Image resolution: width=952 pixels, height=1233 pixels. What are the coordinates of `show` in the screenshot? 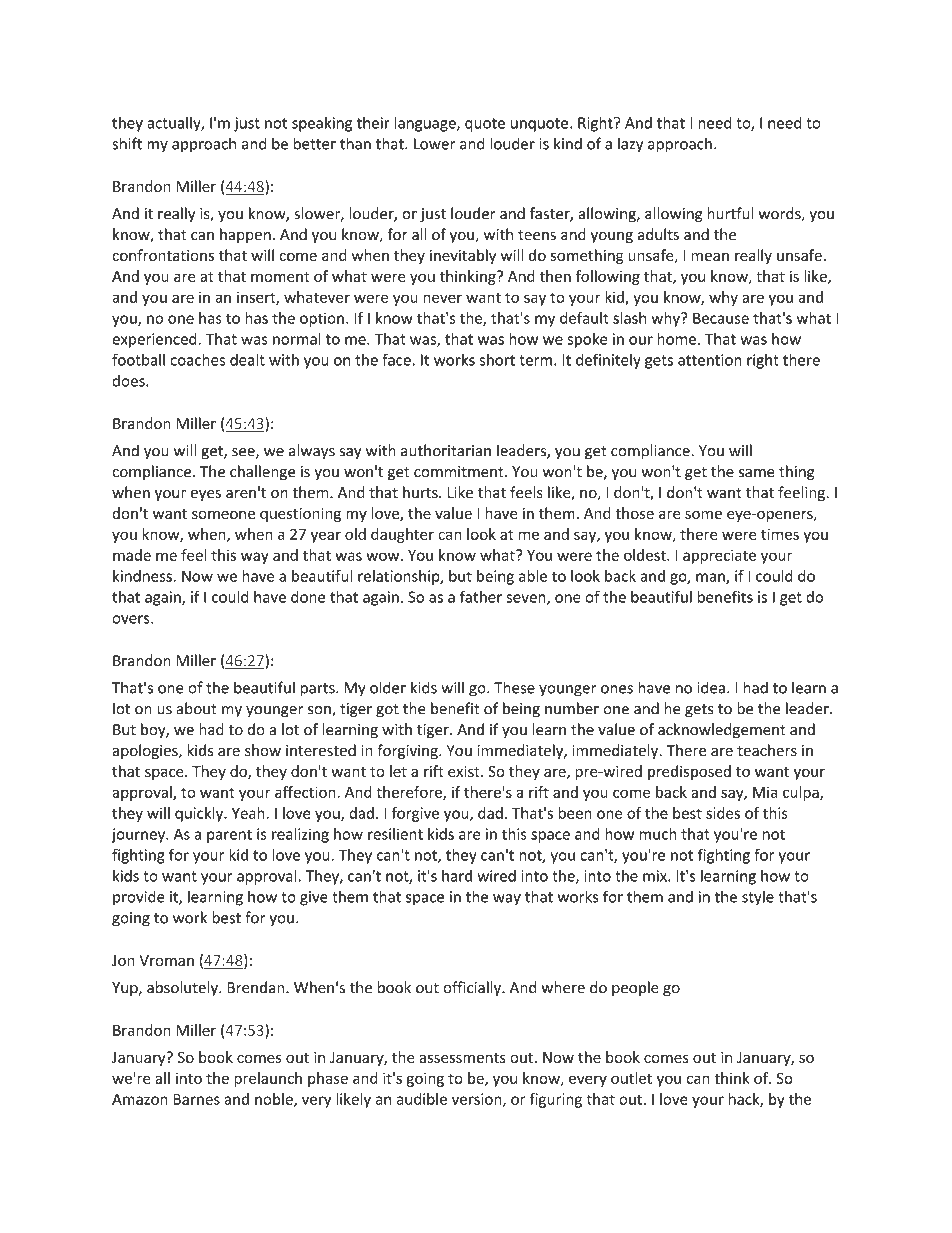 It's located at (263, 750).
